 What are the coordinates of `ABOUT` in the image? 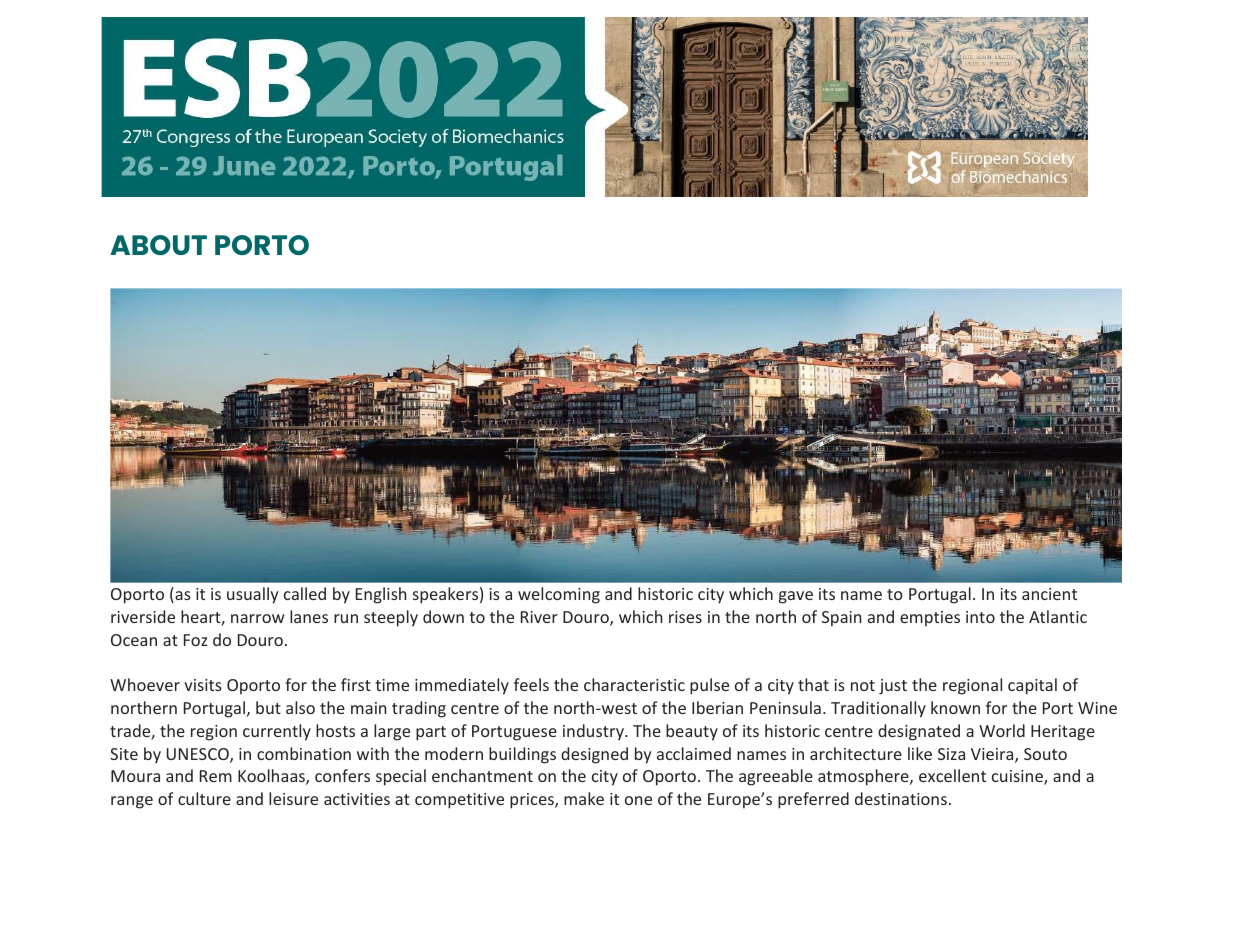 It's located at (158, 245).
